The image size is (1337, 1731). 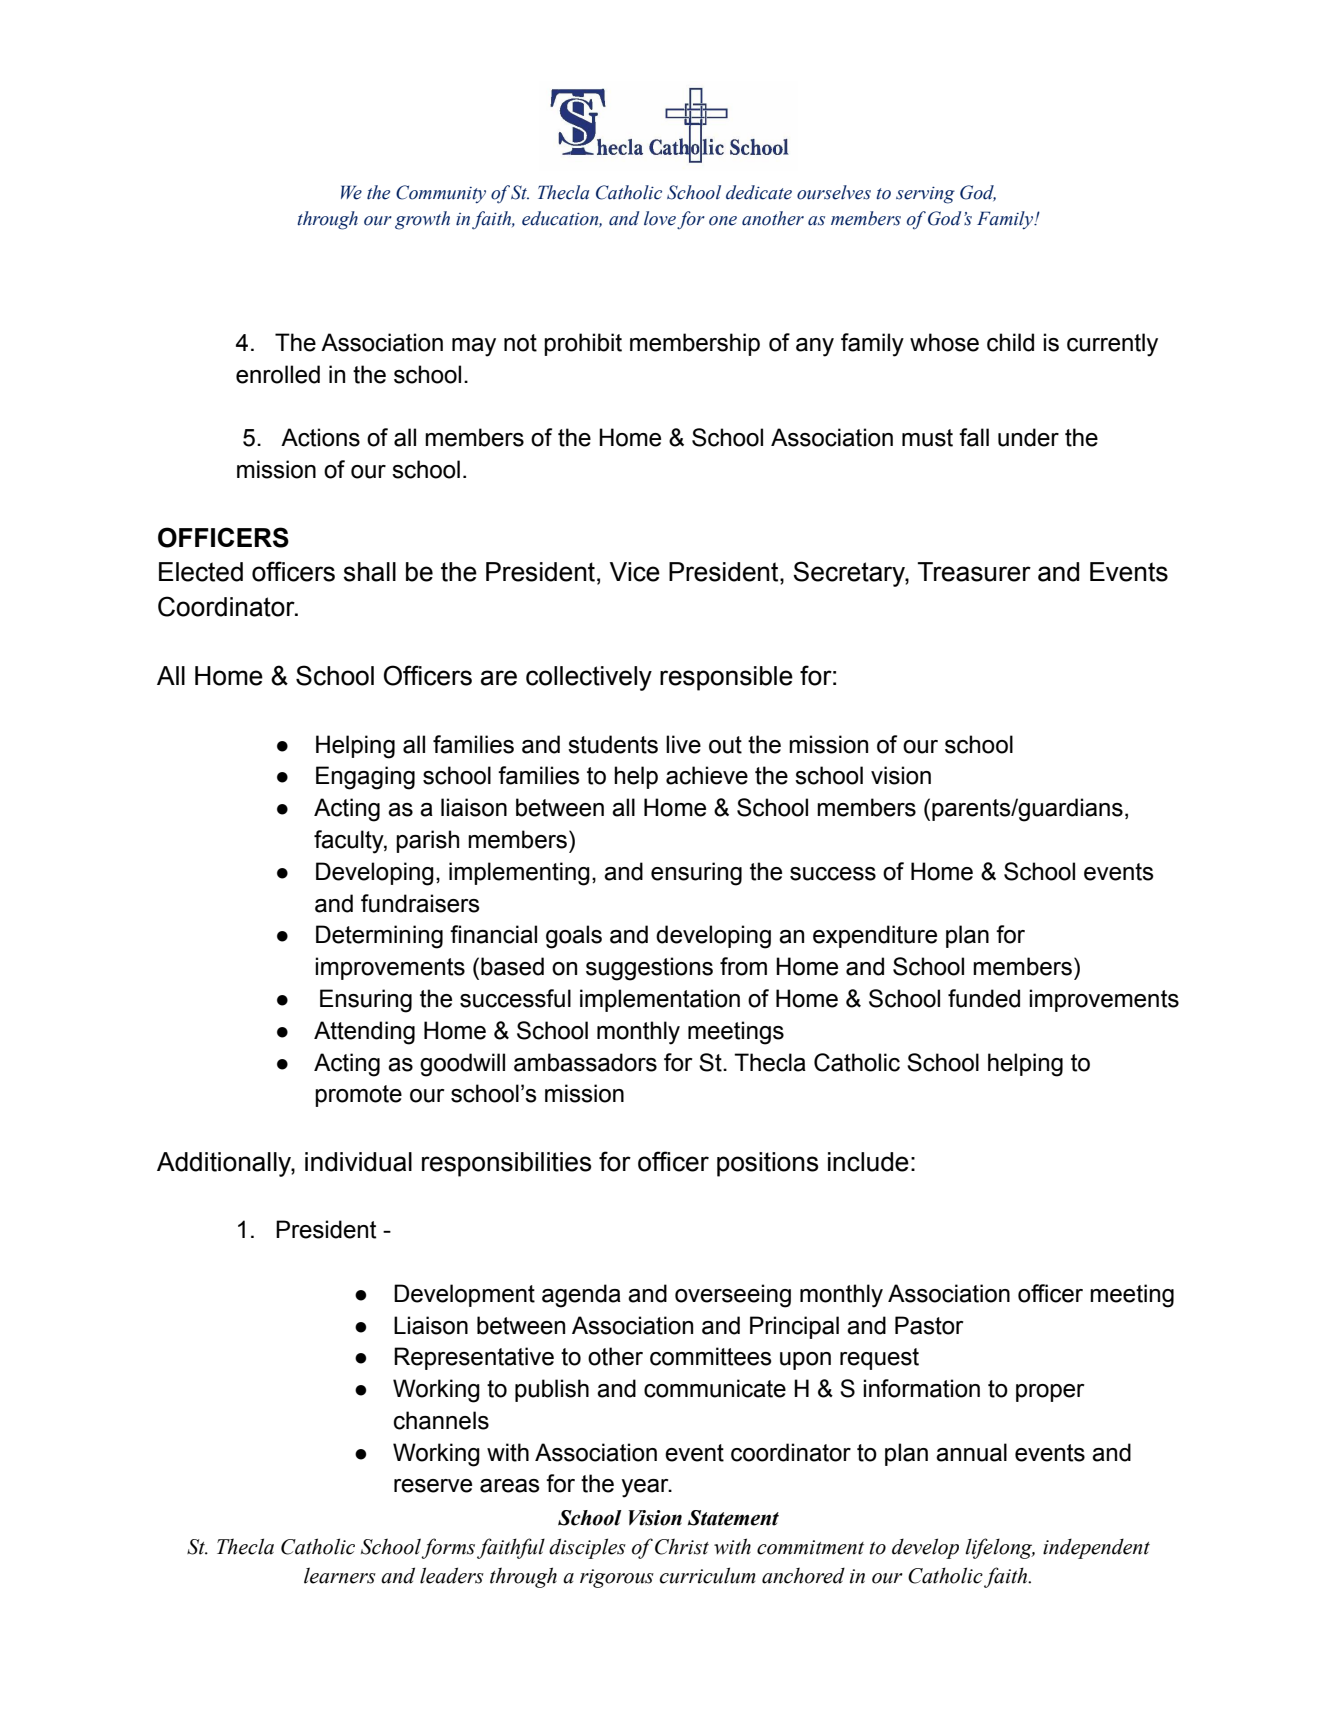 What do you see at coordinates (379, 937) in the document?
I see `Determining` at bounding box center [379, 937].
